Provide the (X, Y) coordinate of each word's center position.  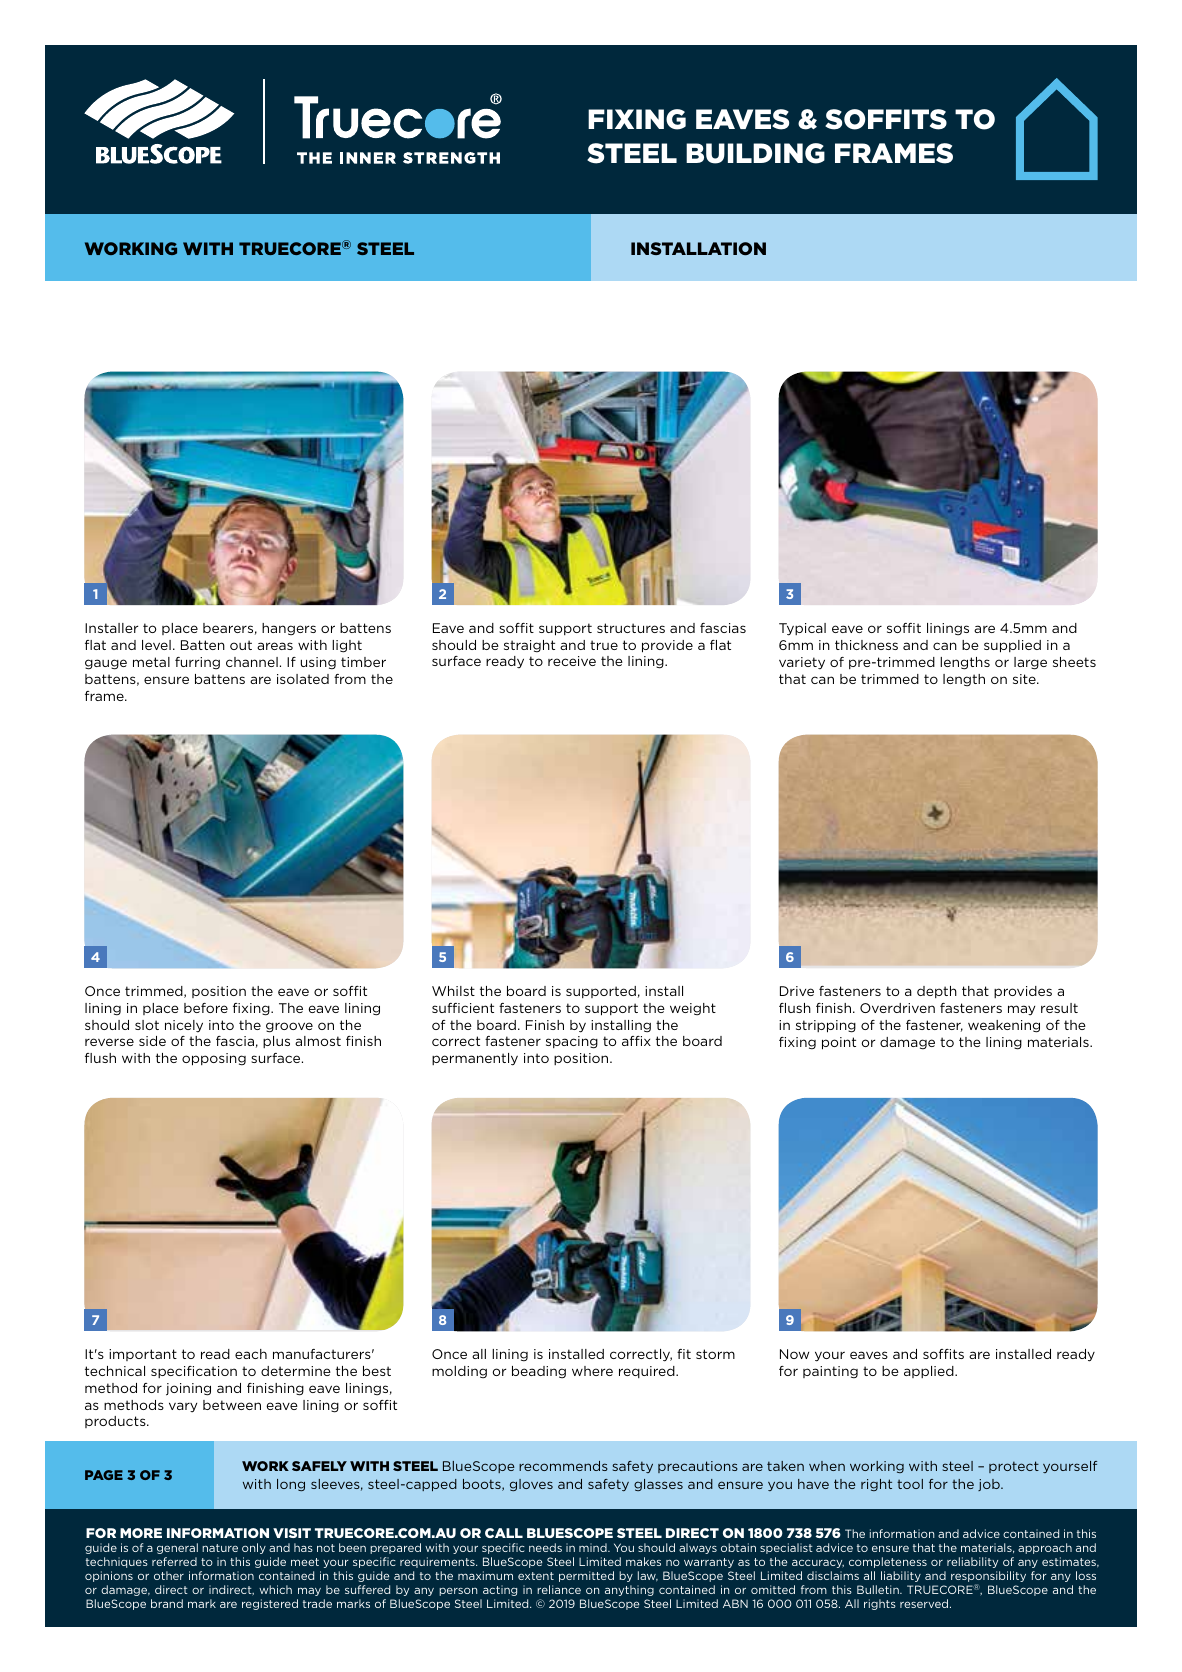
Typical (802, 629)
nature (220, 1548)
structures (631, 628)
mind (594, 1547)
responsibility (988, 1578)
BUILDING (755, 153)
